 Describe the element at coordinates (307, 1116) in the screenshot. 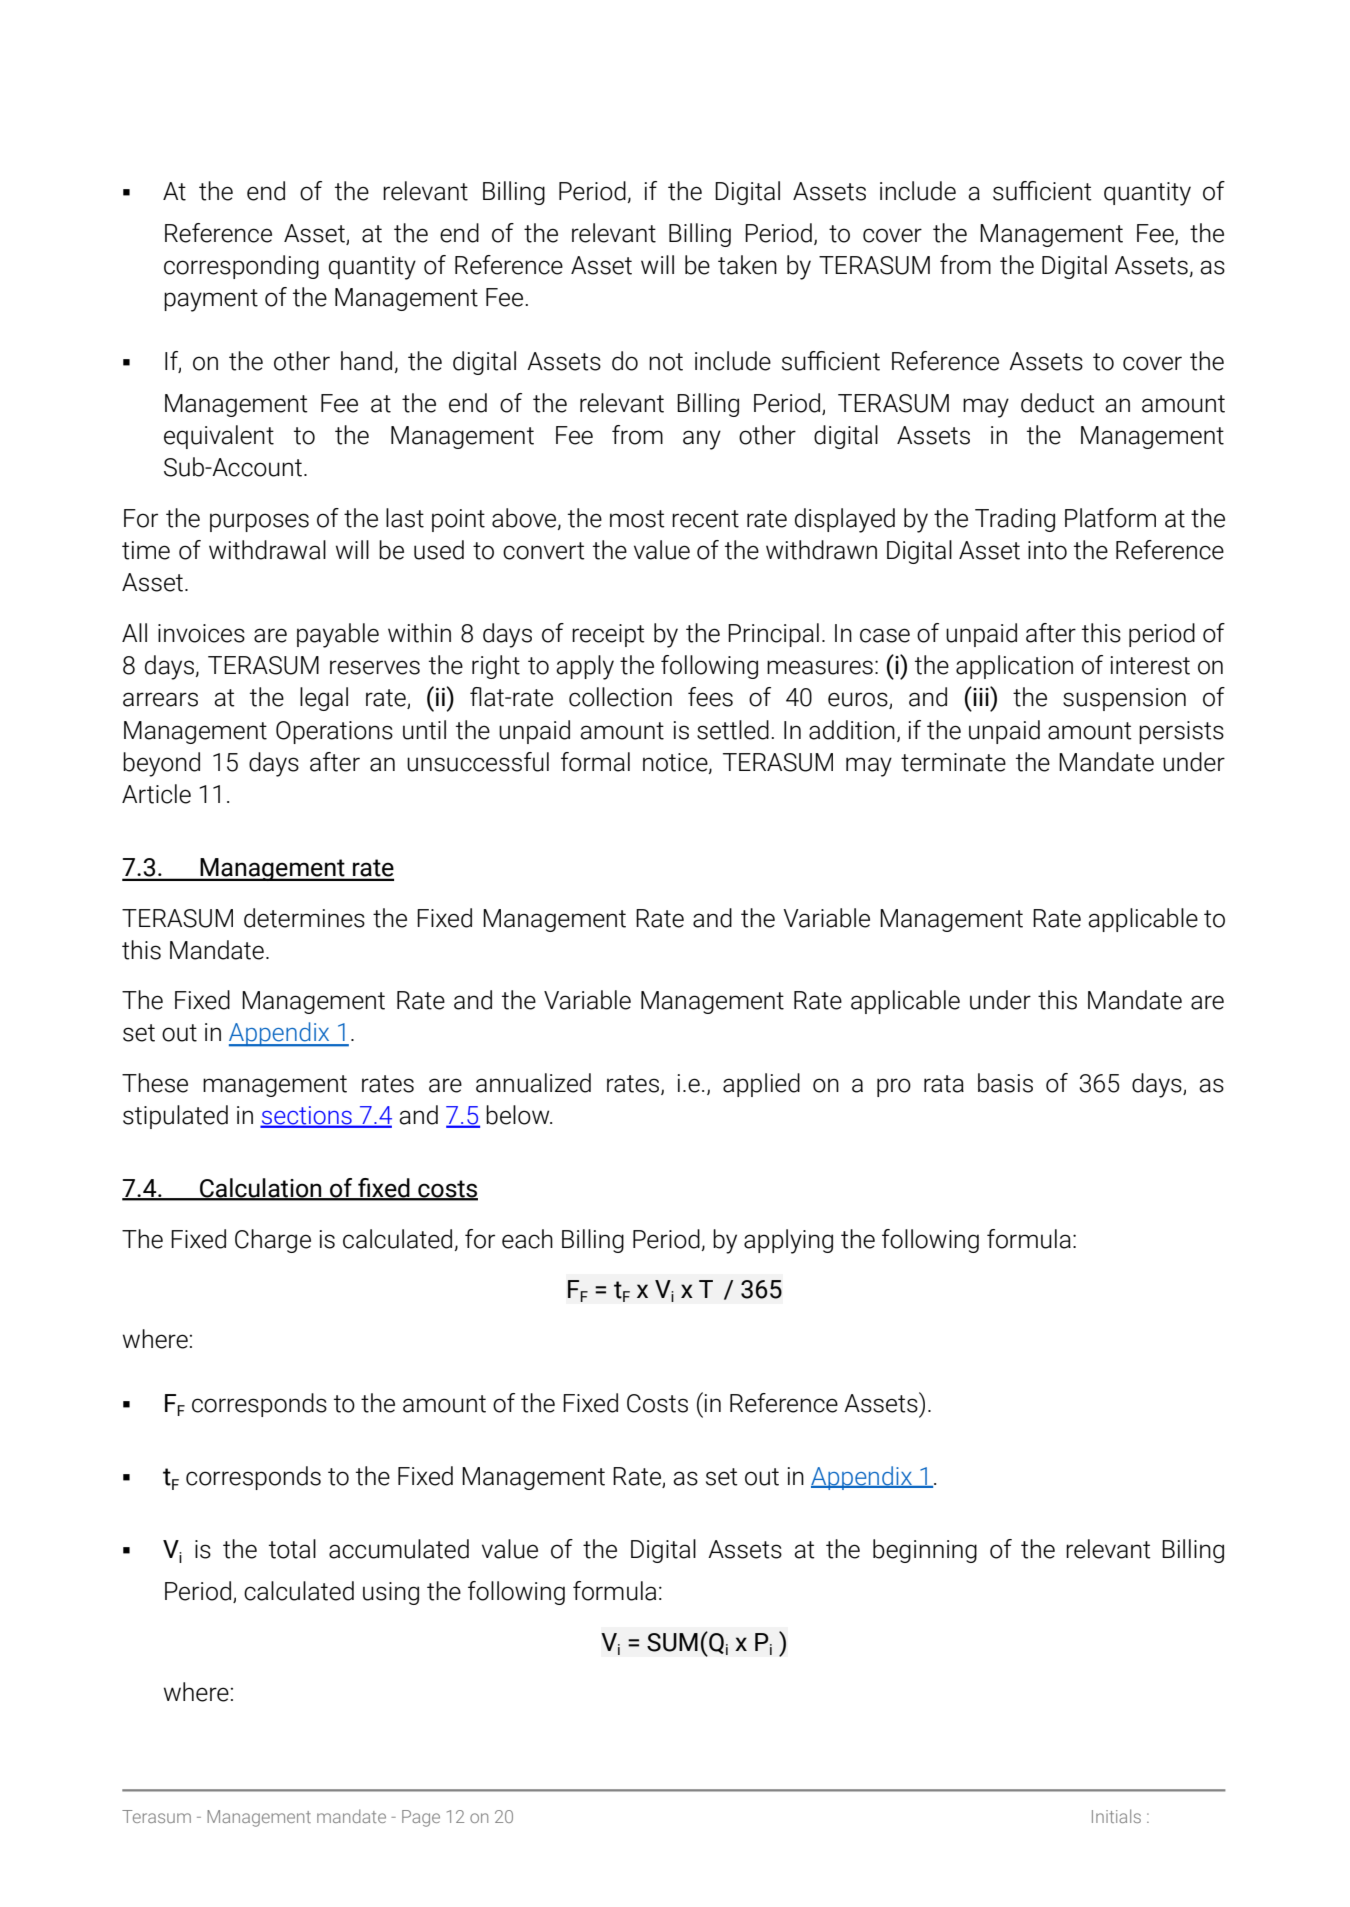

I see `sections` at that location.
